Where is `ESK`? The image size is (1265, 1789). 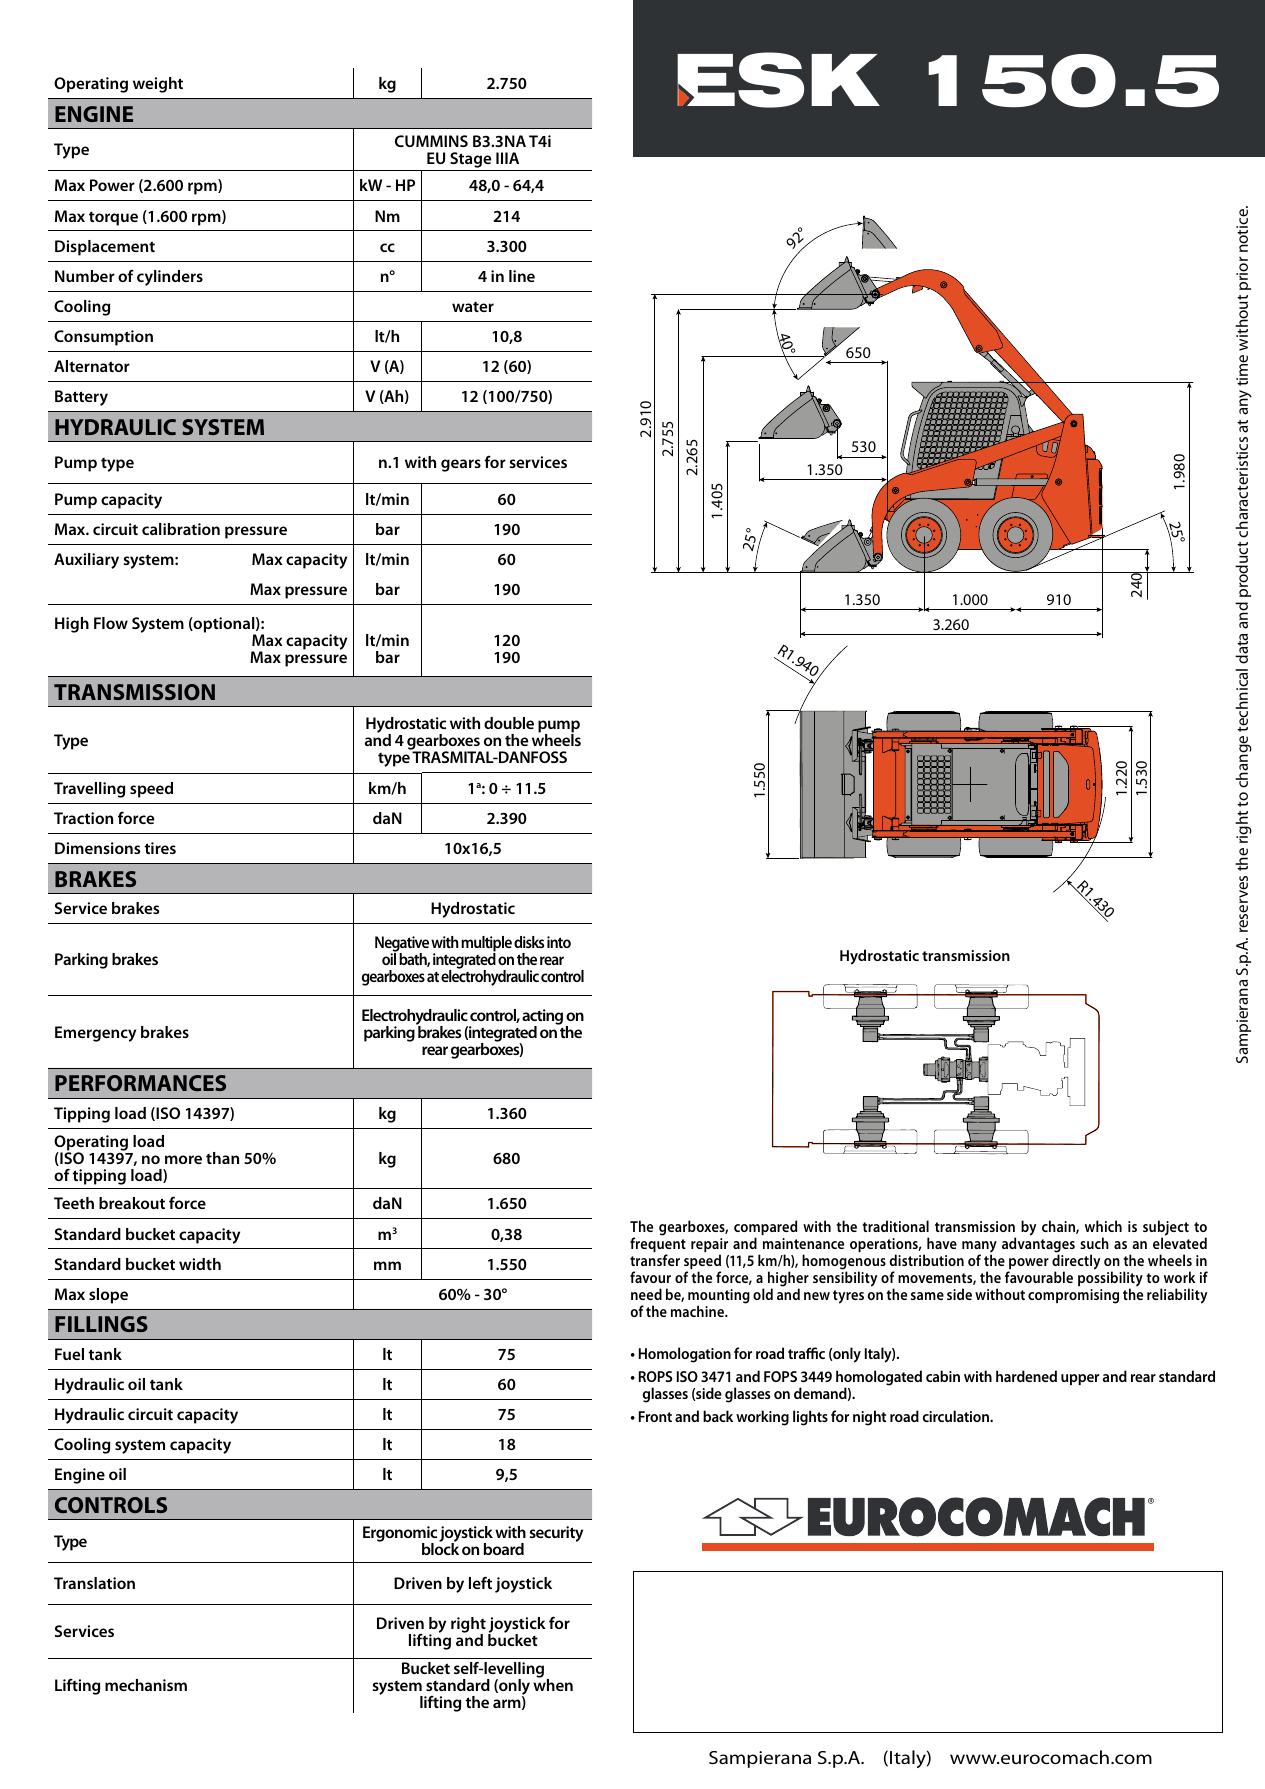
ESK is located at coordinates (778, 80).
